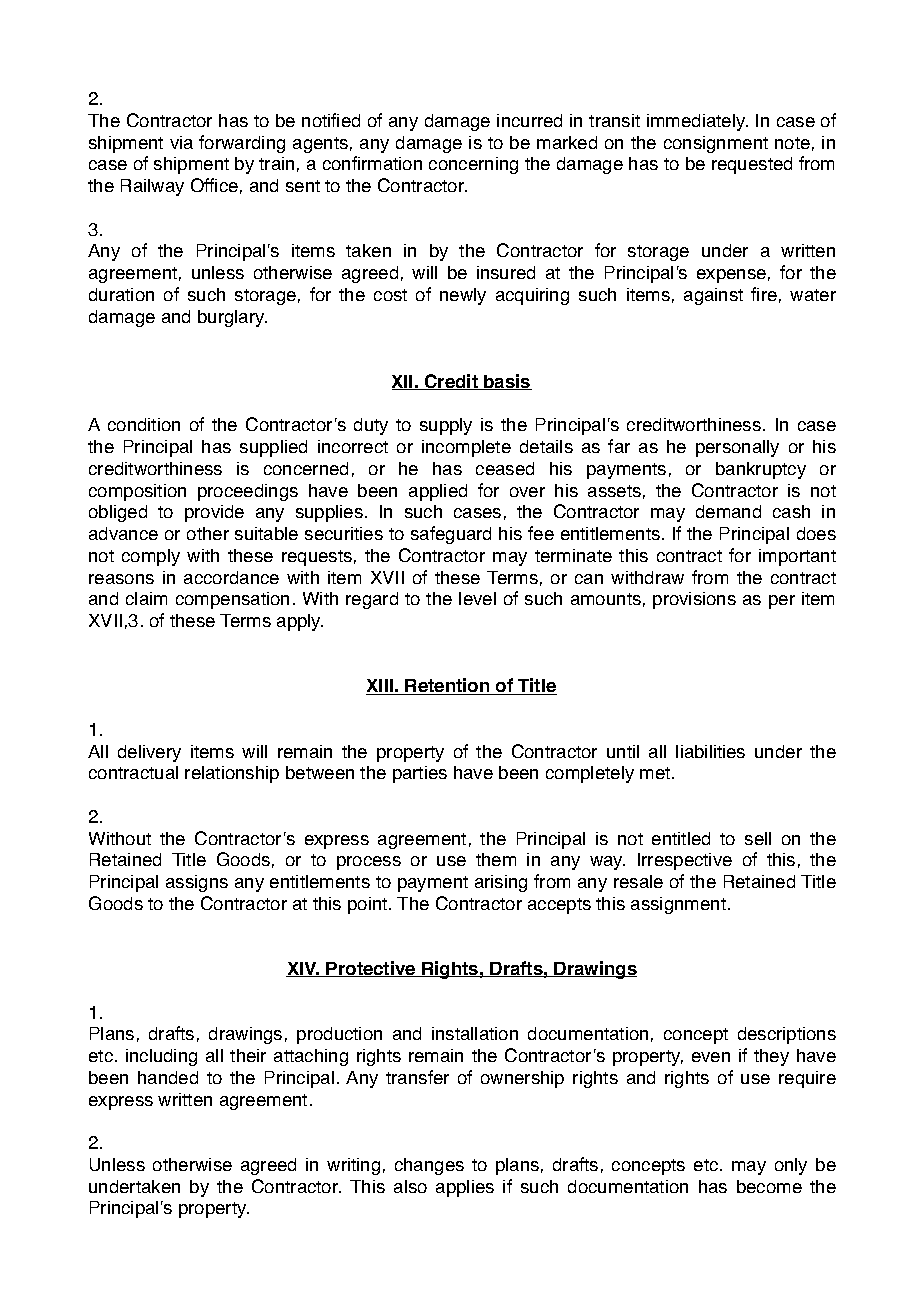 The width and height of the document is (924, 1308). Describe the element at coordinates (181, 142) in the document. I see `via` at that location.
